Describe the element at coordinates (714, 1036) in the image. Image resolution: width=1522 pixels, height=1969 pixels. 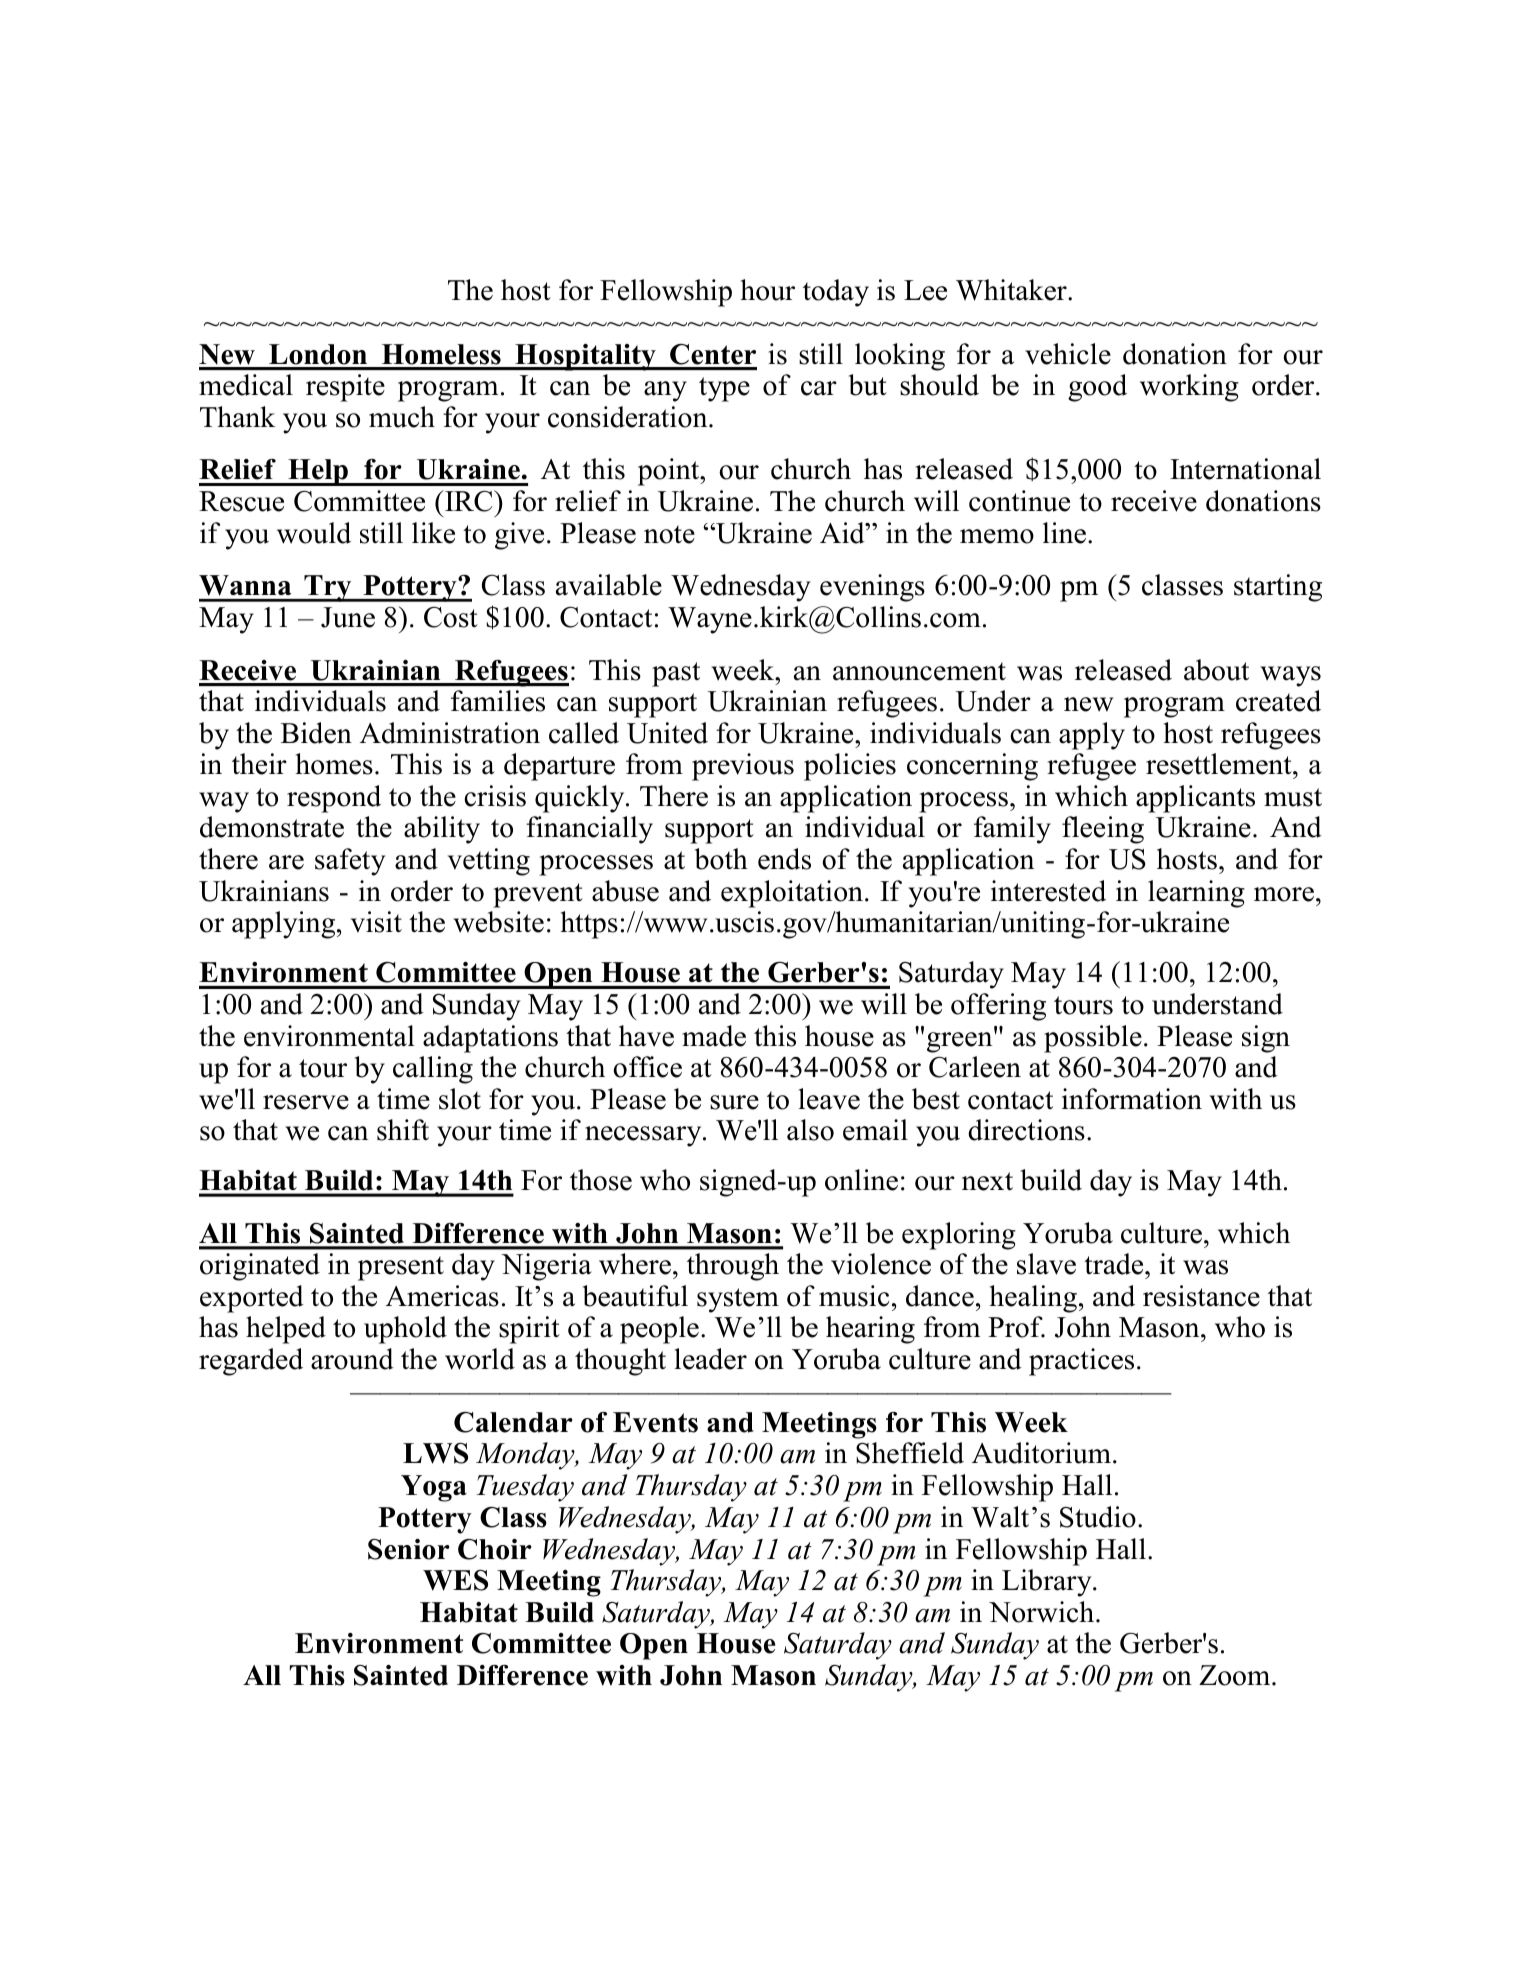
I see `made` at that location.
